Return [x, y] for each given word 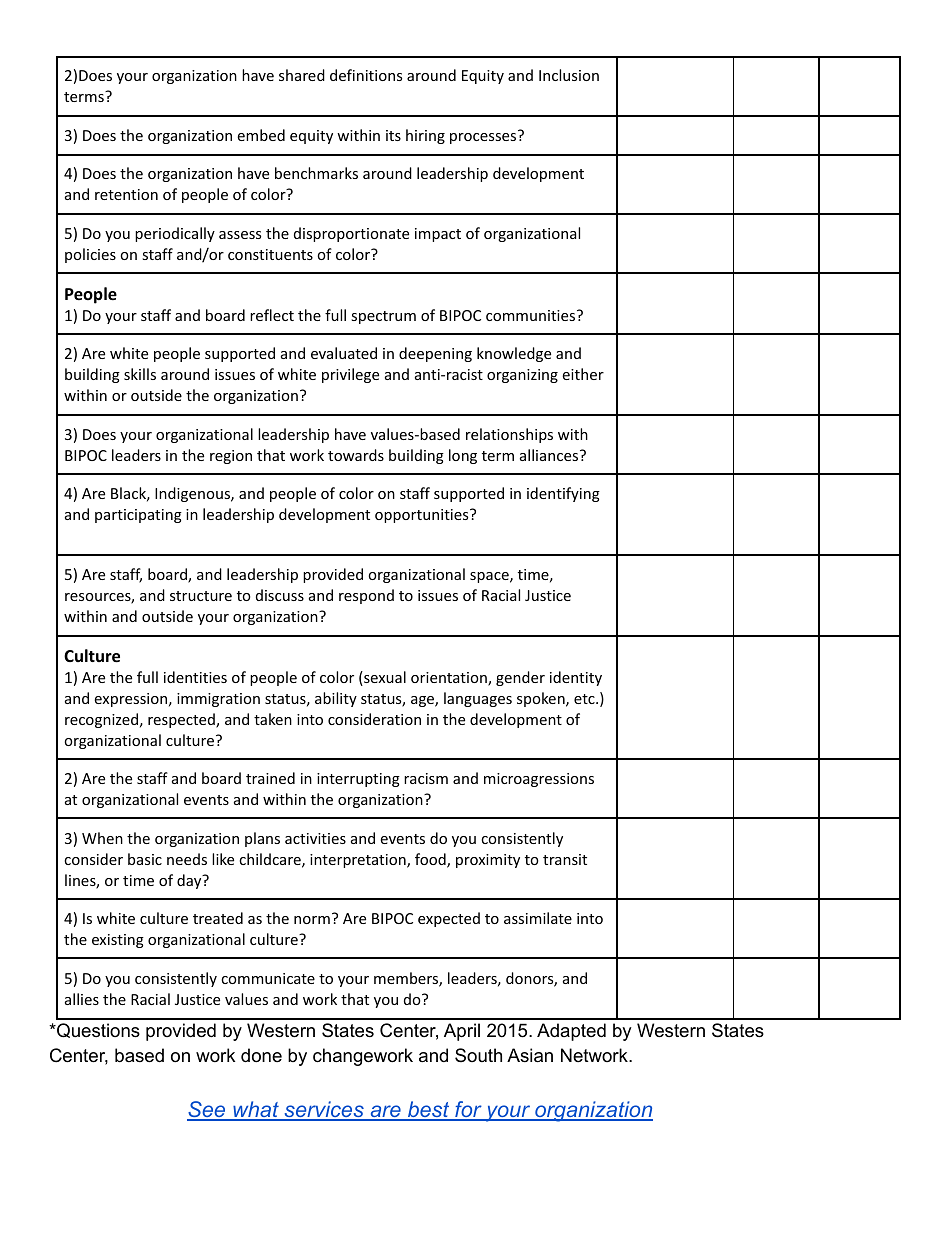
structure [201, 596]
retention [126, 194]
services [324, 1110]
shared [302, 75]
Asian [530, 1055]
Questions [97, 1030]
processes [483, 138]
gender [520, 678]
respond [366, 596]
